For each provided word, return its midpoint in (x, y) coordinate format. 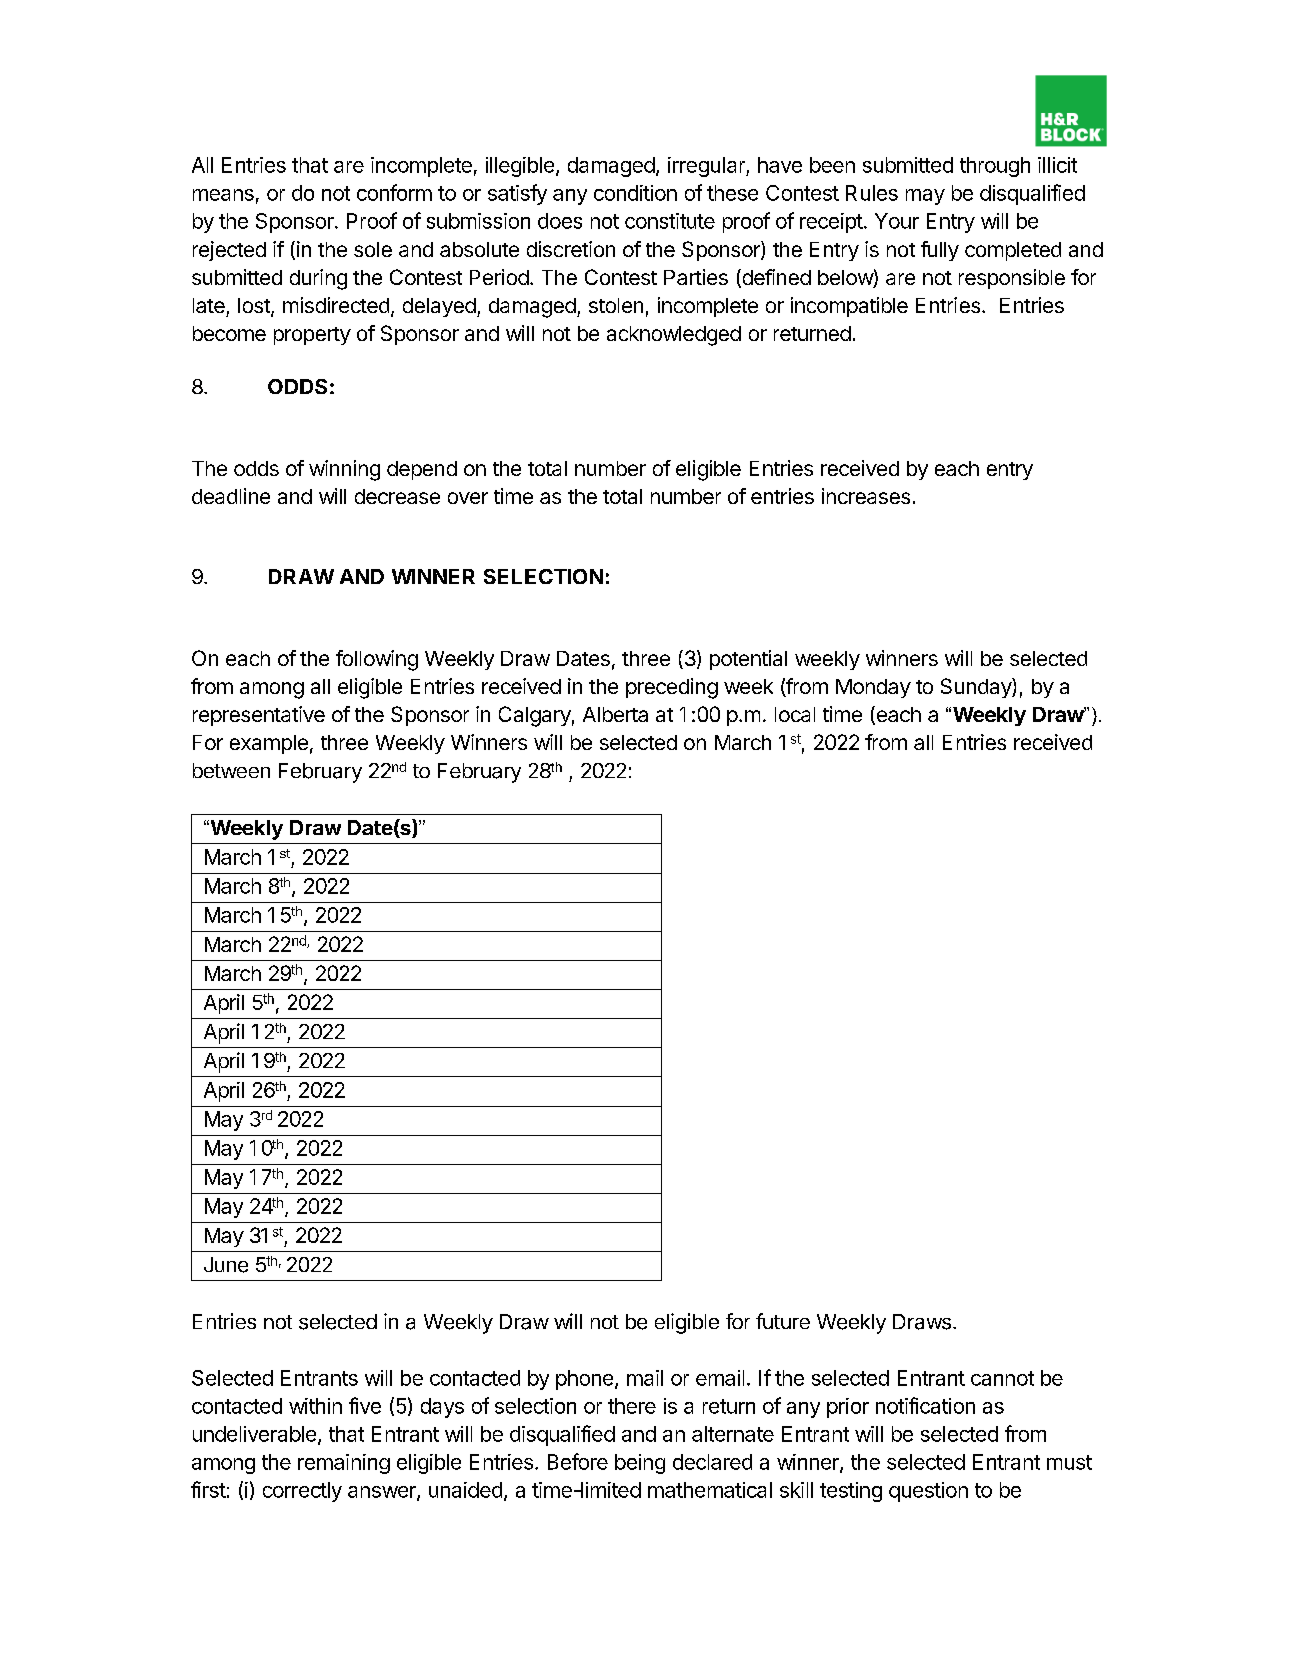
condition (635, 193)
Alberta (615, 714)
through (995, 167)
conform (394, 192)
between (231, 770)
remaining (344, 1464)
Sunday (977, 688)
